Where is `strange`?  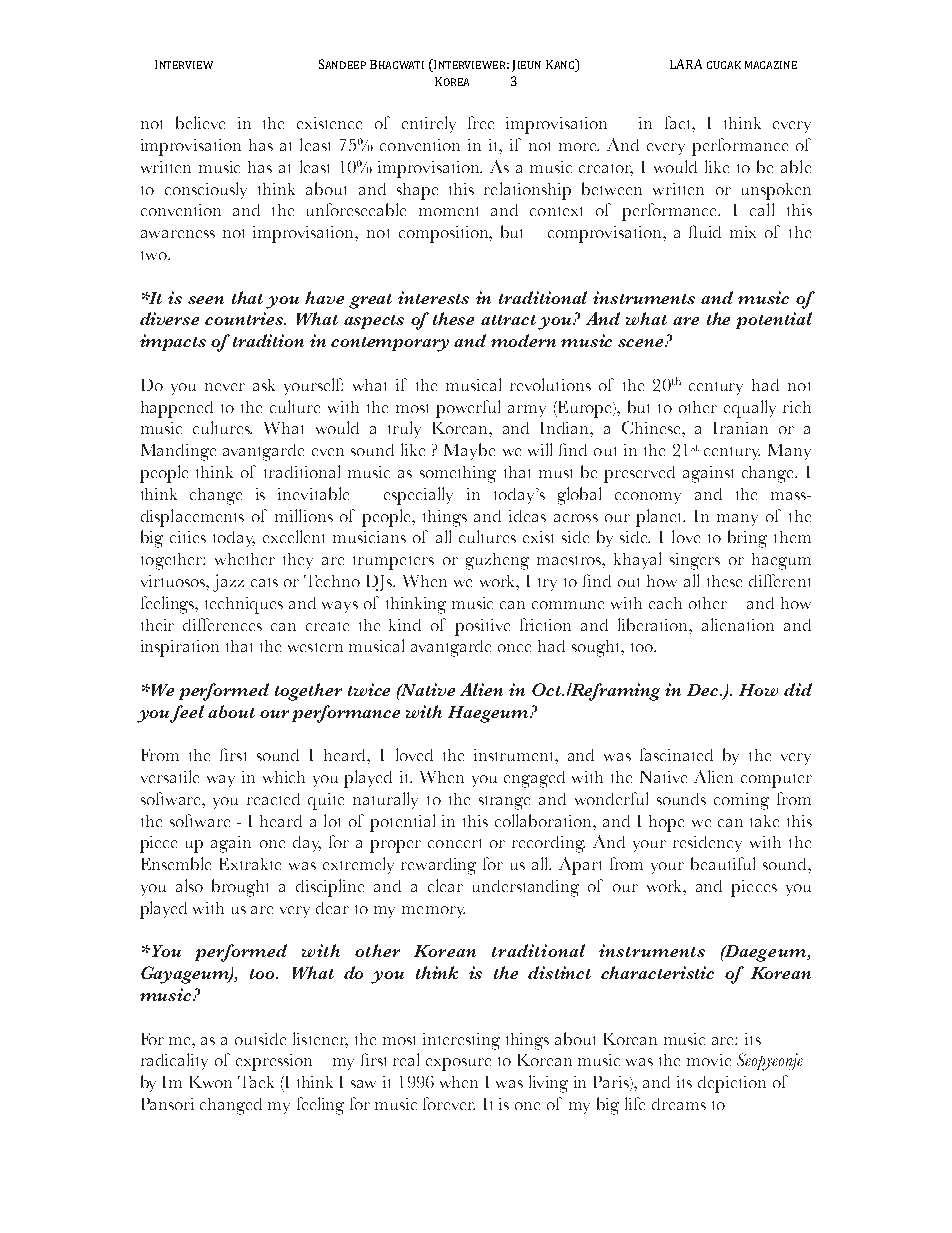
strange is located at coordinates (504, 803).
